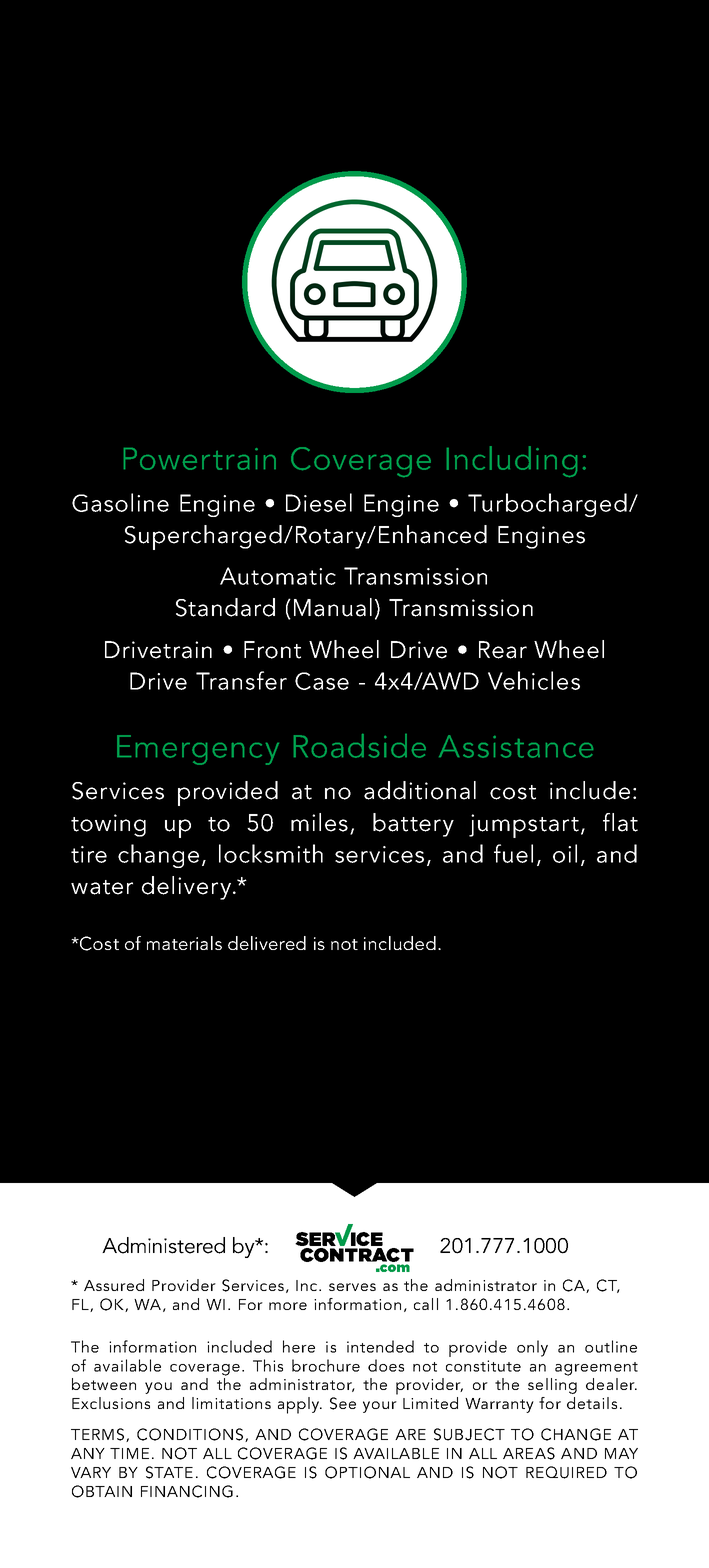  I want to click on Gasoline, so click(120, 502).
